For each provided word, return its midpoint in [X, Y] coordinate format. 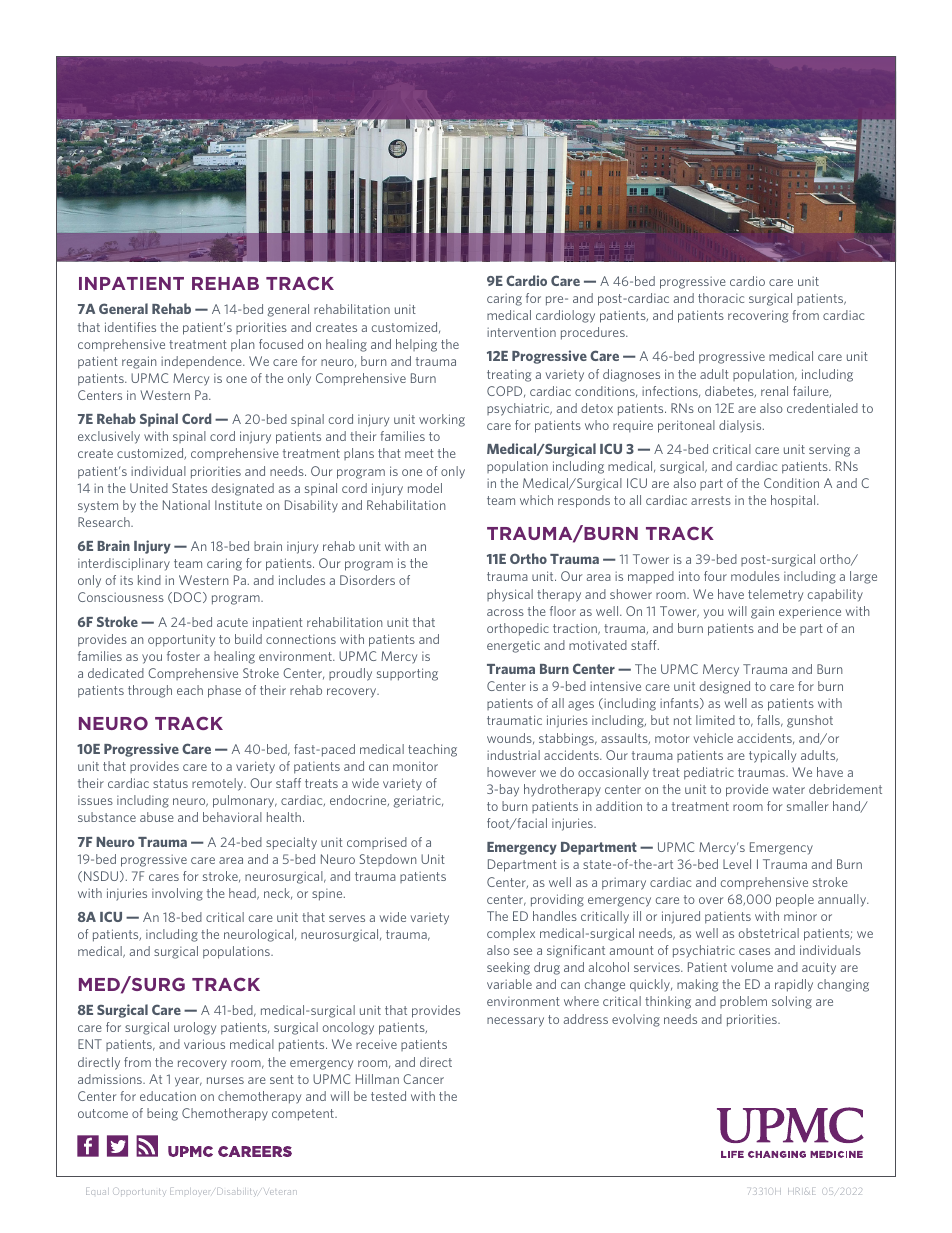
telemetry [775, 595]
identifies [130, 327]
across [505, 612]
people [795, 900]
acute [232, 622]
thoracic [721, 298]
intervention [521, 332]
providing [557, 900]
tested [388, 1096]
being [162, 1114]
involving [177, 894]
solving [792, 1002]
